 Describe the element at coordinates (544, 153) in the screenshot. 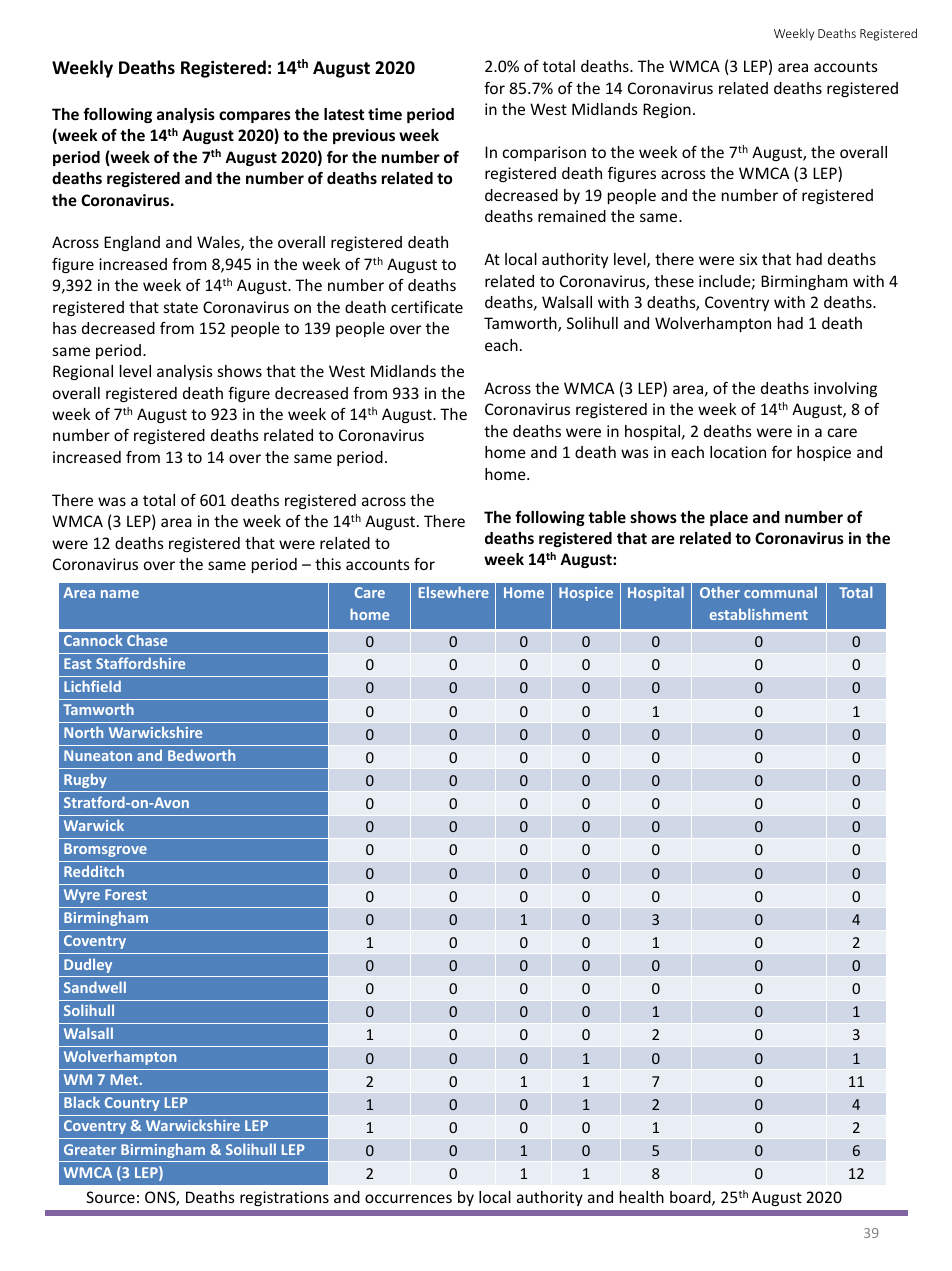

I see `comparison` at that location.
